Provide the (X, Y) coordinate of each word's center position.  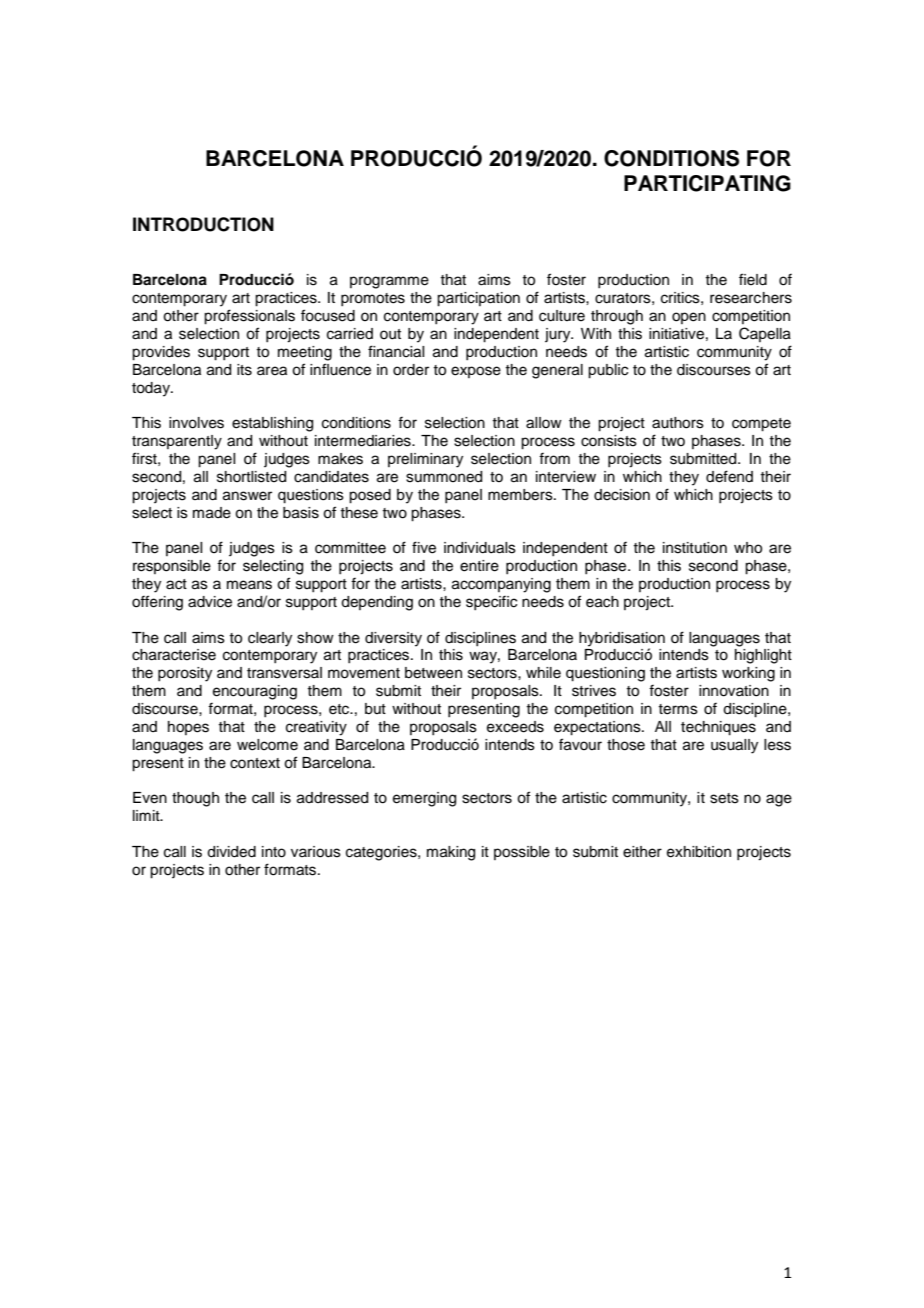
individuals (480, 548)
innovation (734, 691)
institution (695, 548)
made (212, 513)
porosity (185, 674)
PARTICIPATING (707, 183)
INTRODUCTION (203, 224)
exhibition (699, 852)
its (244, 370)
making (451, 853)
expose (476, 372)
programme (389, 282)
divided (231, 852)
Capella (765, 334)
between (433, 673)
